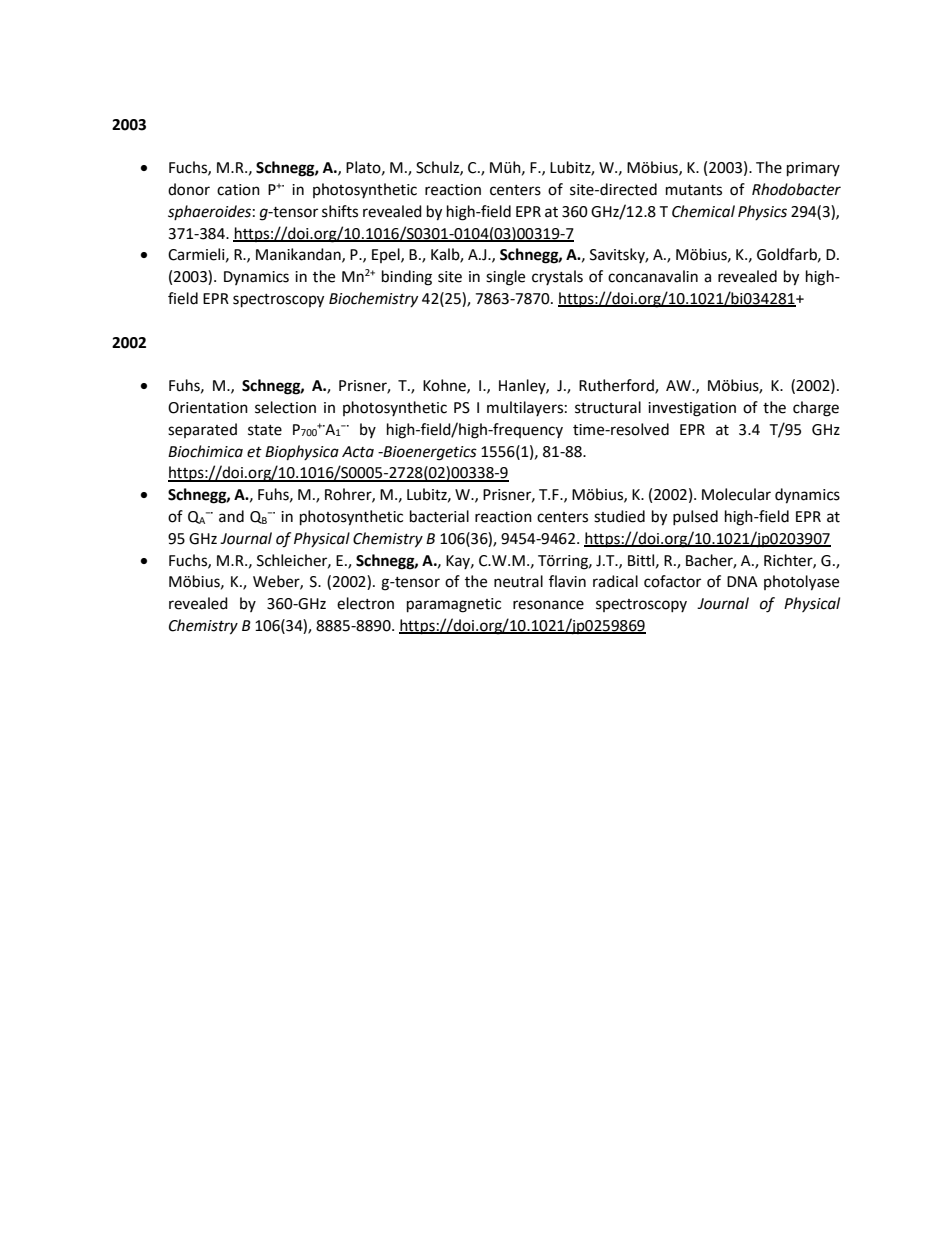 Image resolution: width=952 pixels, height=1233 pixels. Describe the element at coordinates (365, 603) in the page. I see `electron` at that location.
